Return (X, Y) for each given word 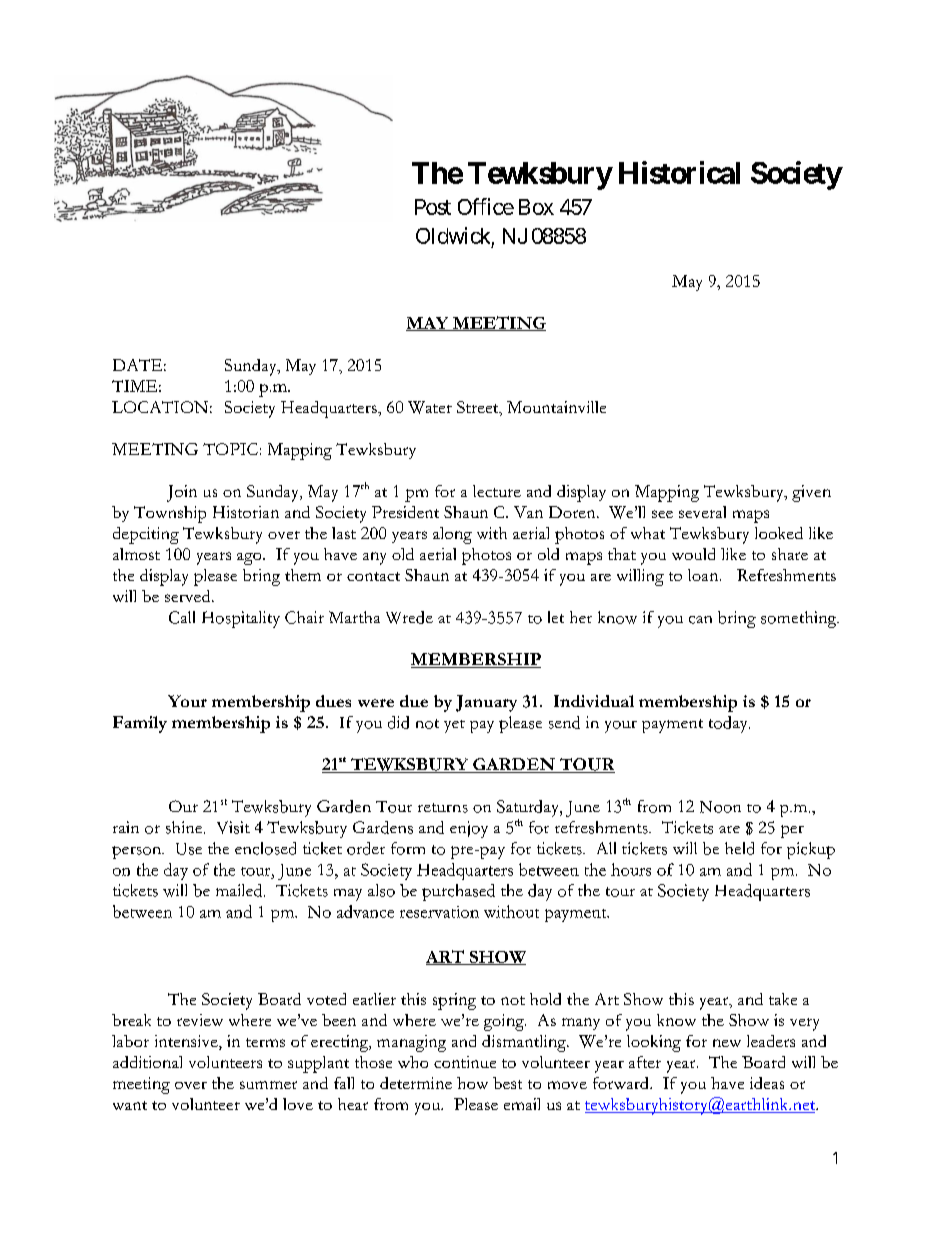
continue (465, 1062)
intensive (187, 1042)
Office (486, 206)
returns (443, 808)
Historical (679, 172)
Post (433, 207)
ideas (767, 1083)
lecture (497, 491)
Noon (720, 807)
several (702, 512)
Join (182, 493)
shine (185, 827)
